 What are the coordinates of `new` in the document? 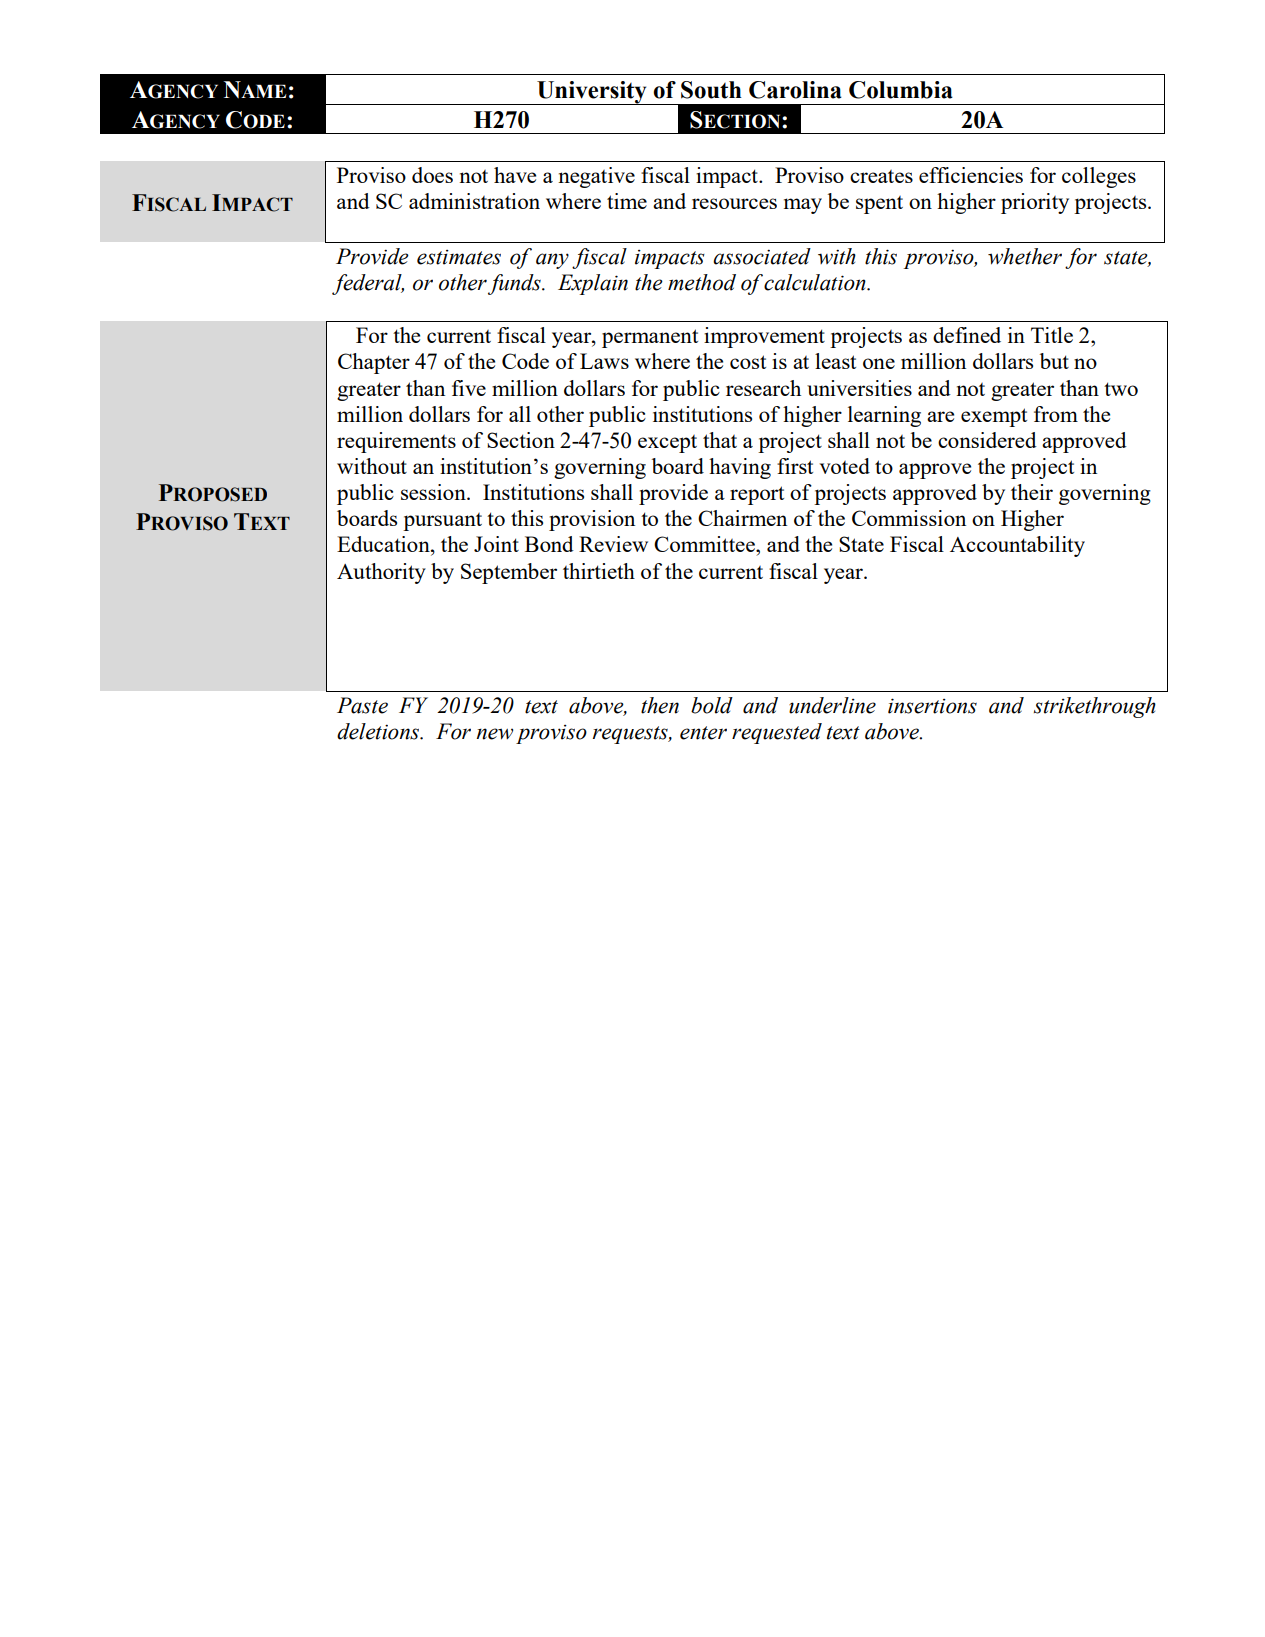 It's located at (494, 734).
